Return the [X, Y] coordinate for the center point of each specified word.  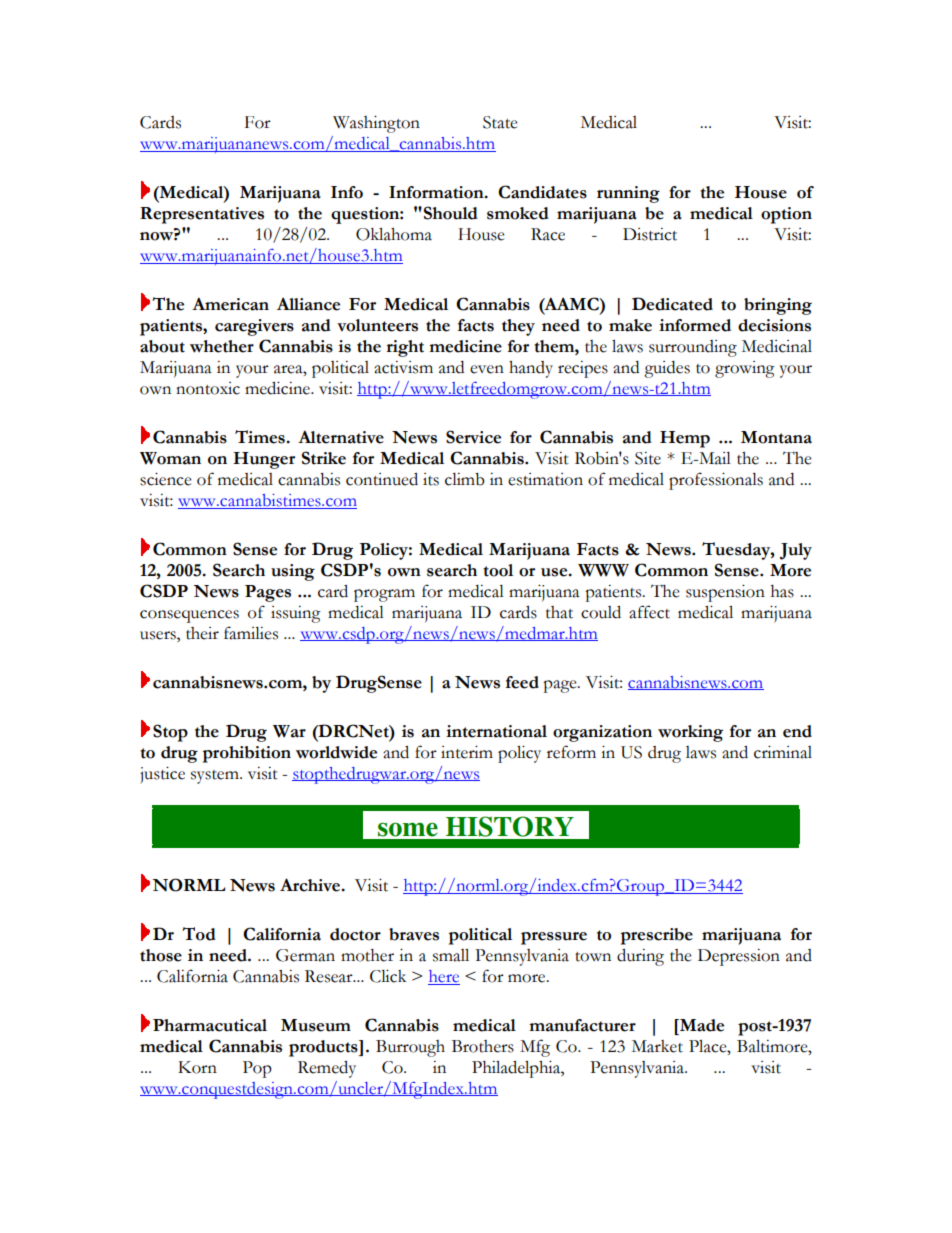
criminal [783, 752]
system [216, 777]
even [487, 369]
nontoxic [208, 388]
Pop [257, 1069]
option [786, 215]
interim [467, 752]
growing [745, 369]
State [500, 122]
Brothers [483, 1046]
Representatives [202, 215]
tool [498, 570]
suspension [725, 593]
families [251, 633]
